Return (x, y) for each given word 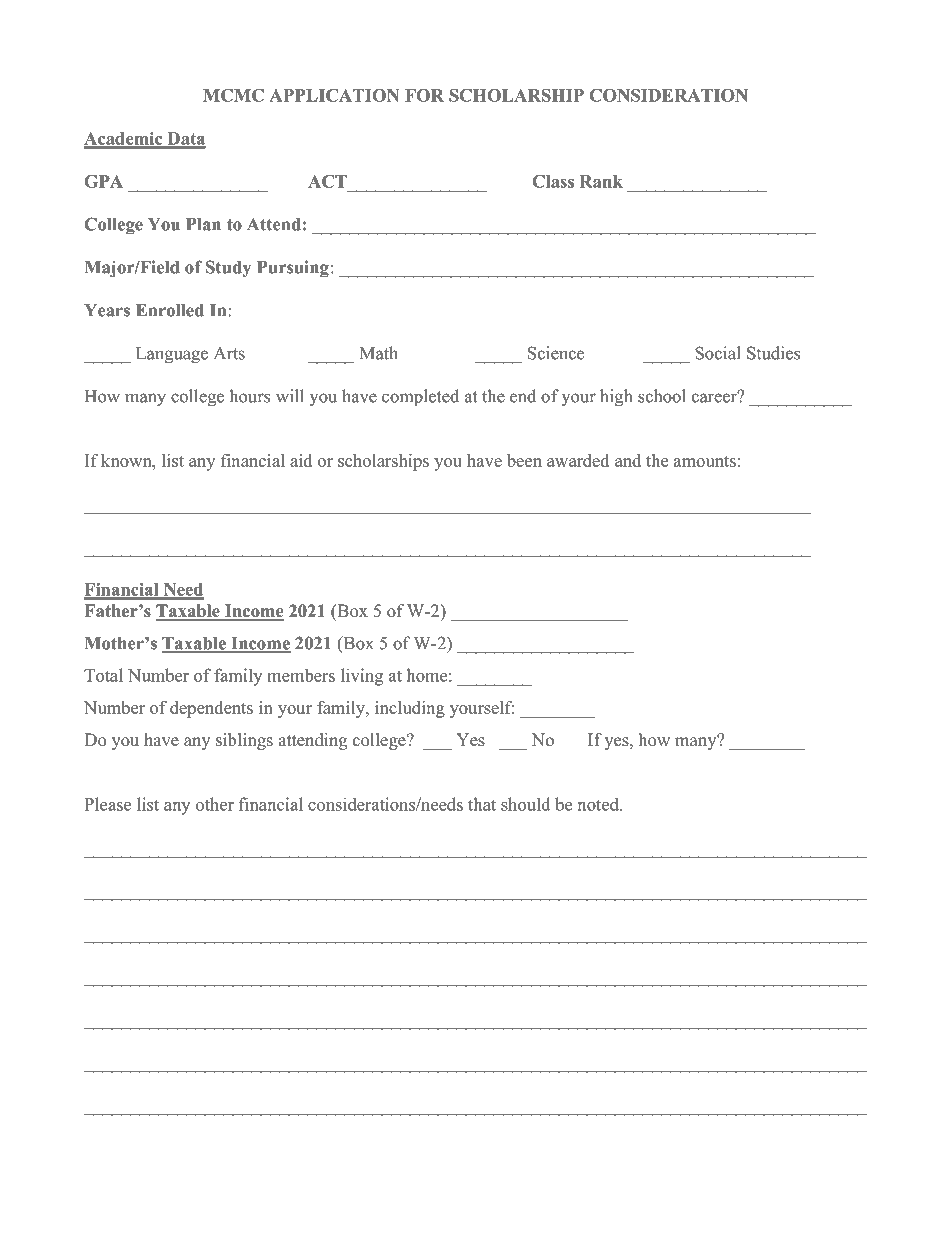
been (524, 460)
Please (107, 804)
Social (718, 353)
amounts (705, 461)
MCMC (233, 95)
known (127, 460)
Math (379, 353)
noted (599, 804)
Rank (601, 181)
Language (172, 355)
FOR (424, 95)
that (482, 804)
